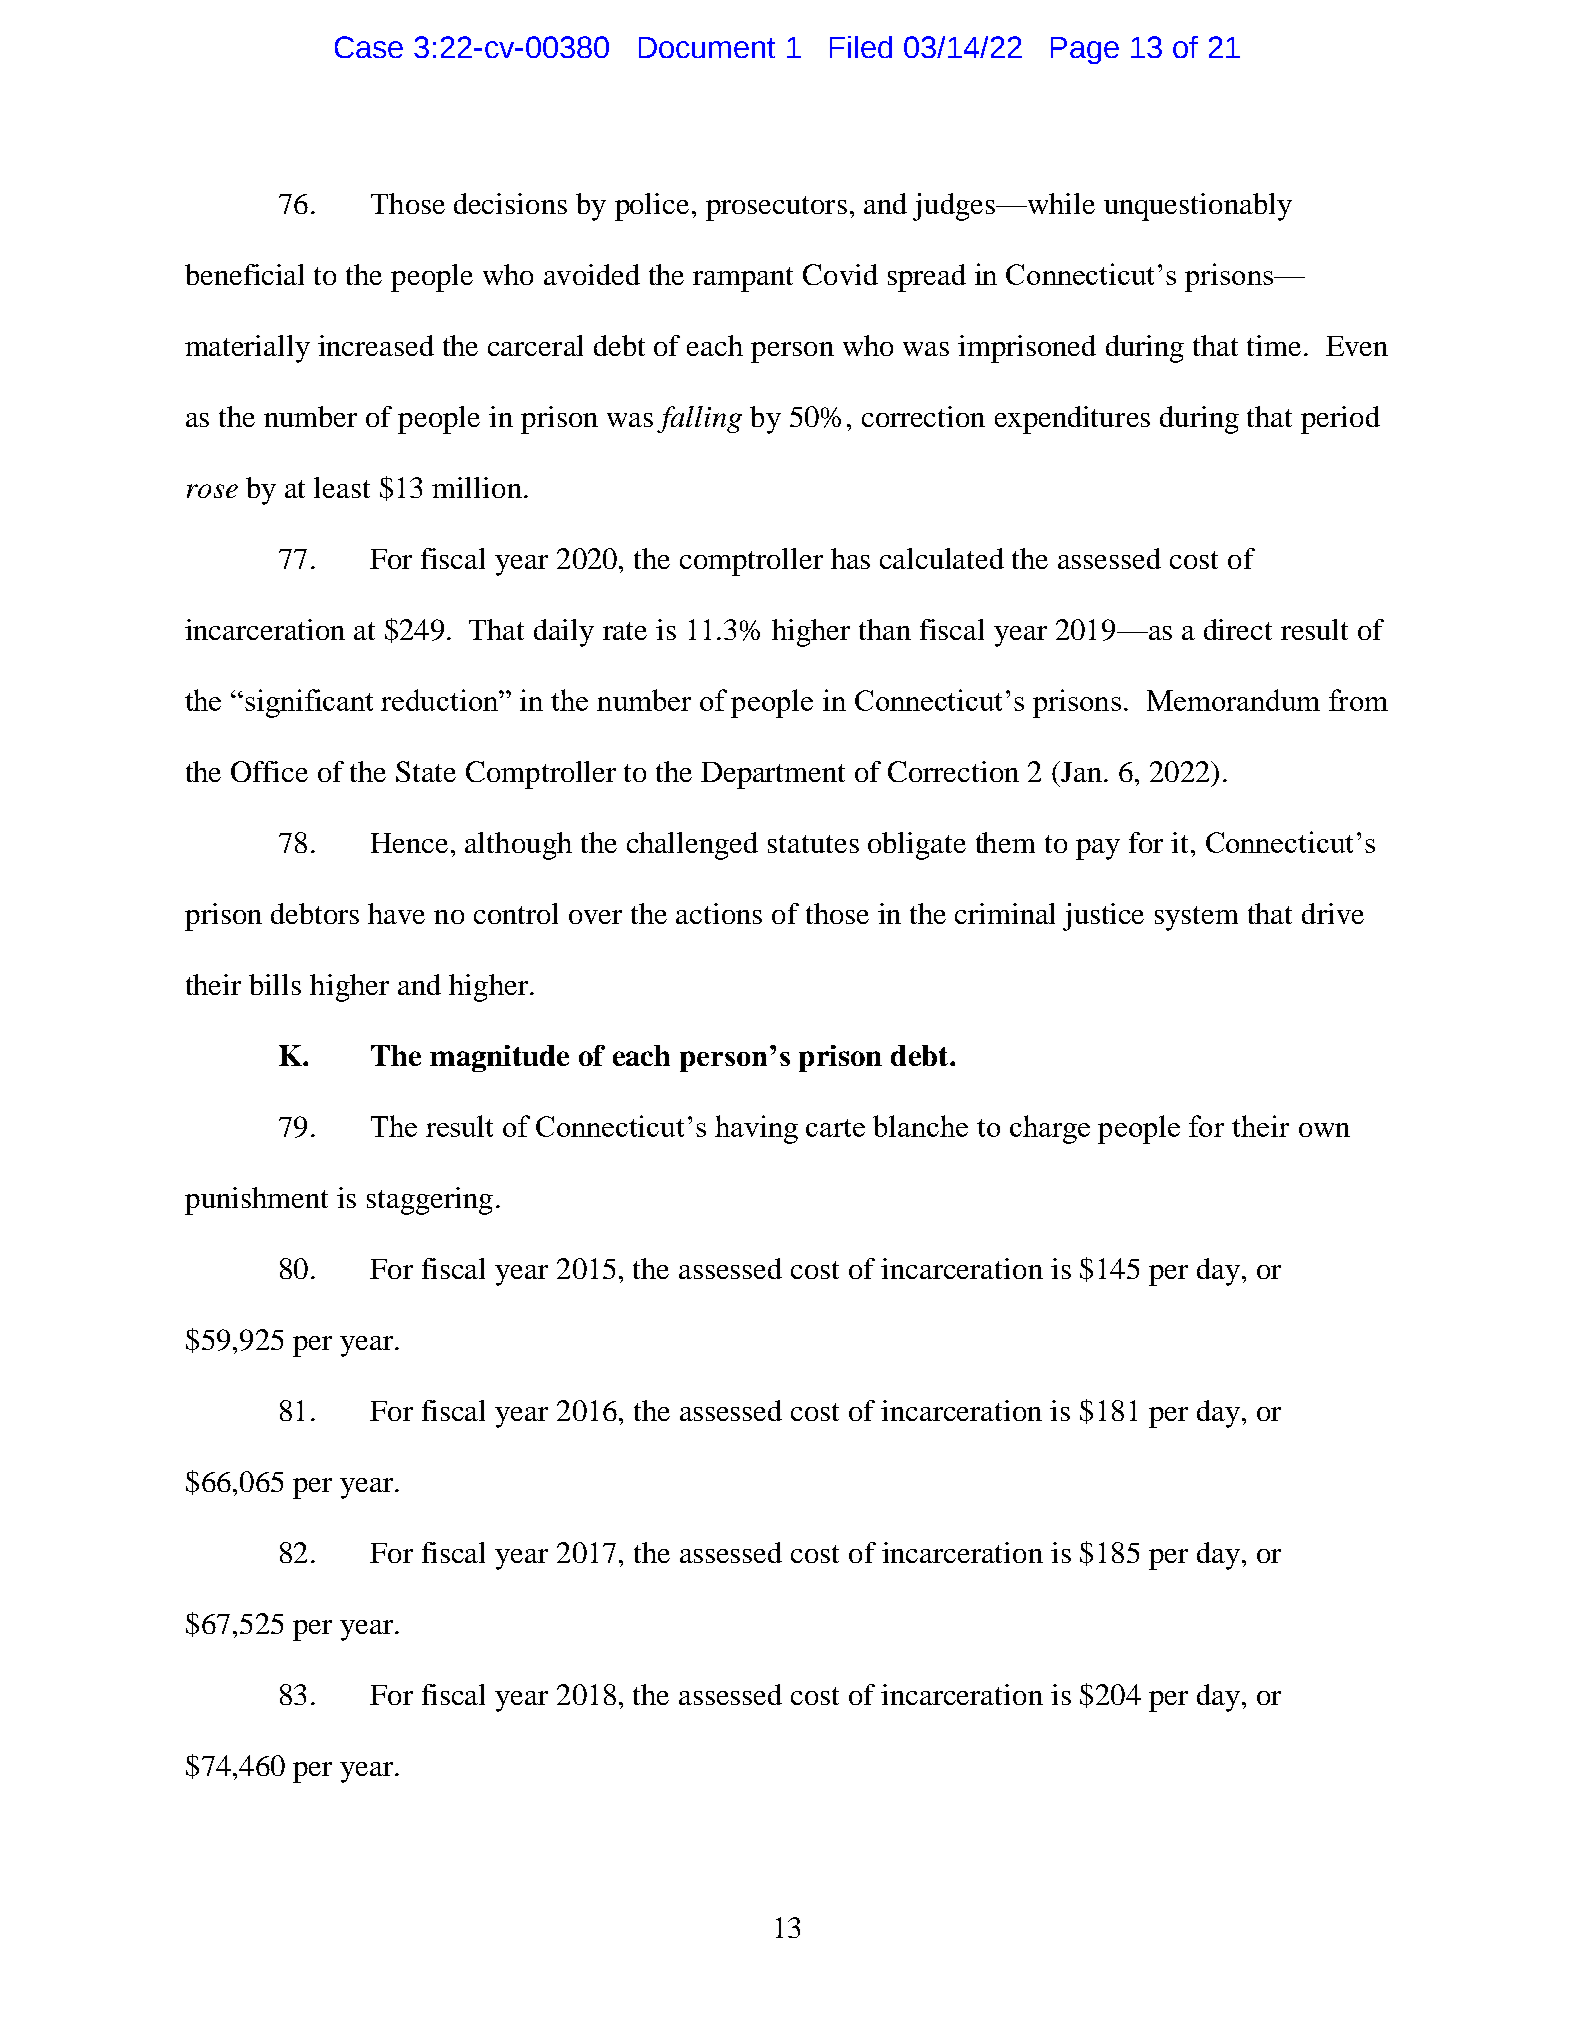  What do you see at coordinates (369, 47) in the screenshot?
I see `Case` at bounding box center [369, 47].
